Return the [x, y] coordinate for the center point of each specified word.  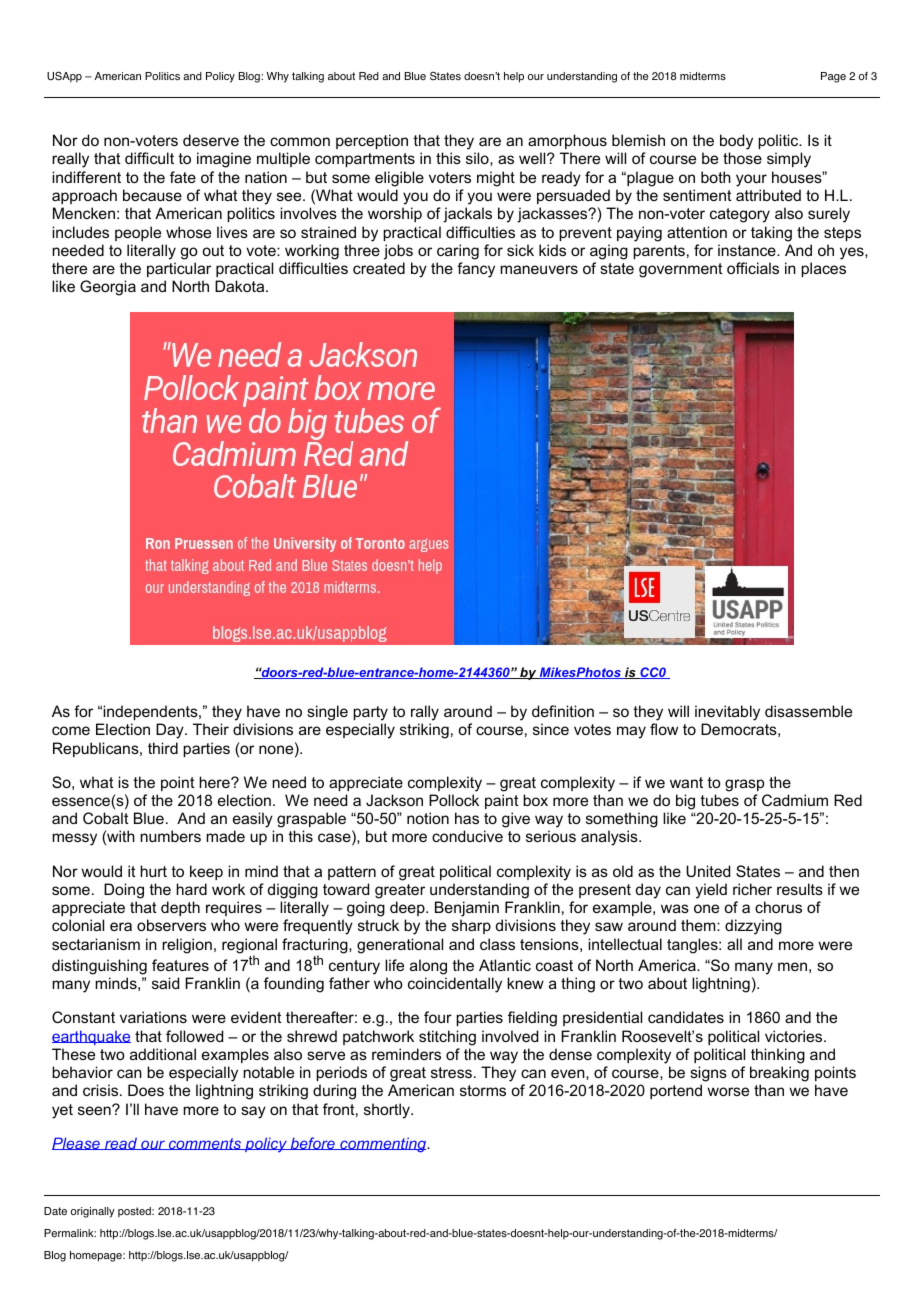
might [496, 179]
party [370, 713]
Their [211, 729]
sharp [471, 926]
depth [180, 908]
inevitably [727, 713]
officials [753, 268]
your [751, 180]
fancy [476, 270]
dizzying [753, 927]
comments [205, 1144]
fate [183, 177]
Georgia [108, 288]
